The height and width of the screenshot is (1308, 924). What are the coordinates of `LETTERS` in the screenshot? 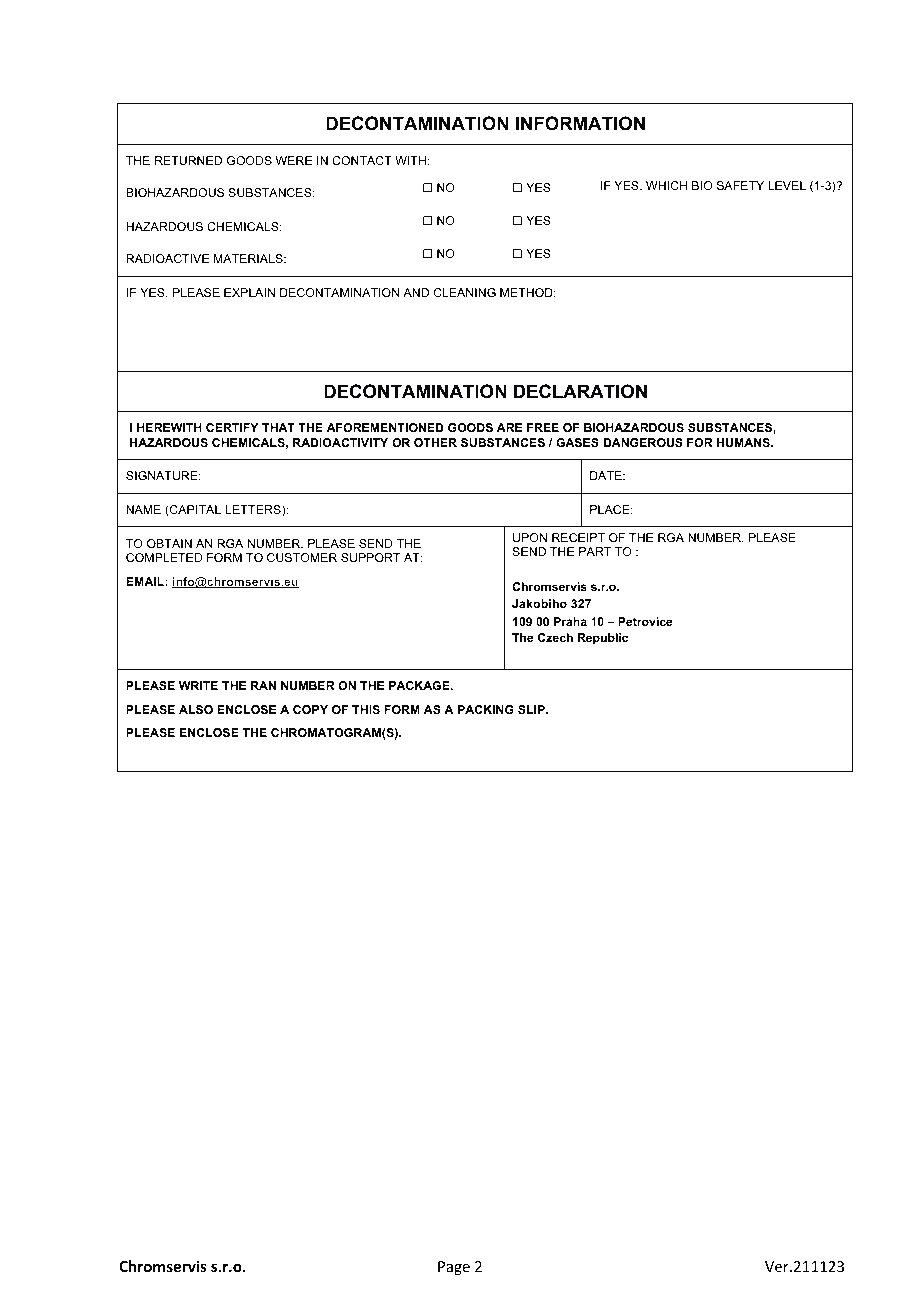 It's located at (254, 511).
